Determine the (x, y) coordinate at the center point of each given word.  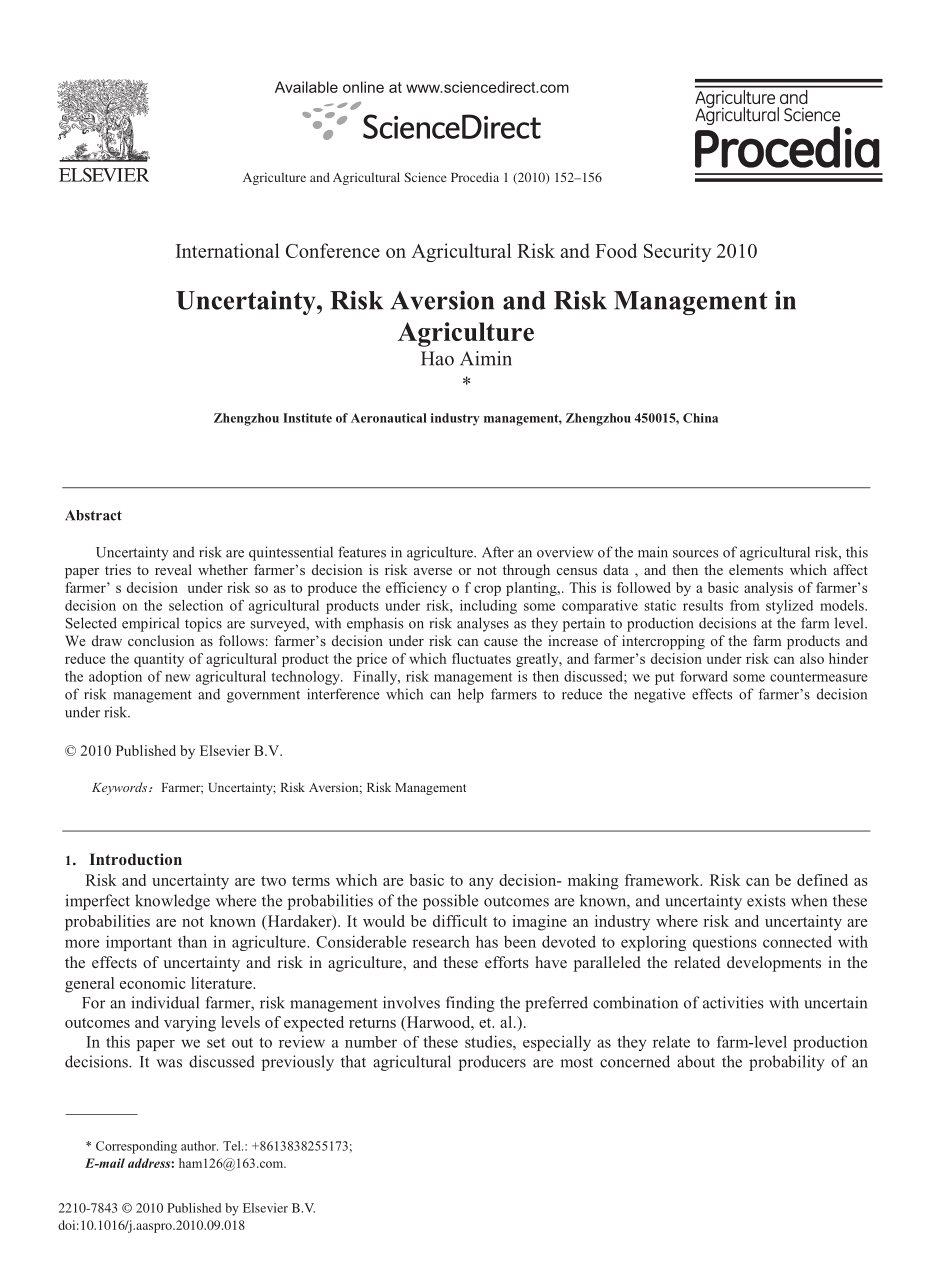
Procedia (475, 177)
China (700, 418)
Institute (307, 418)
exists (766, 900)
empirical (150, 624)
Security (677, 252)
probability (787, 1063)
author (199, 1146)
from (745, 605)
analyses (483, 624)
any (481, 884)
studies (489, 1041)
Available (306, 87)
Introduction (135, 859)
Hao (437, 358)
